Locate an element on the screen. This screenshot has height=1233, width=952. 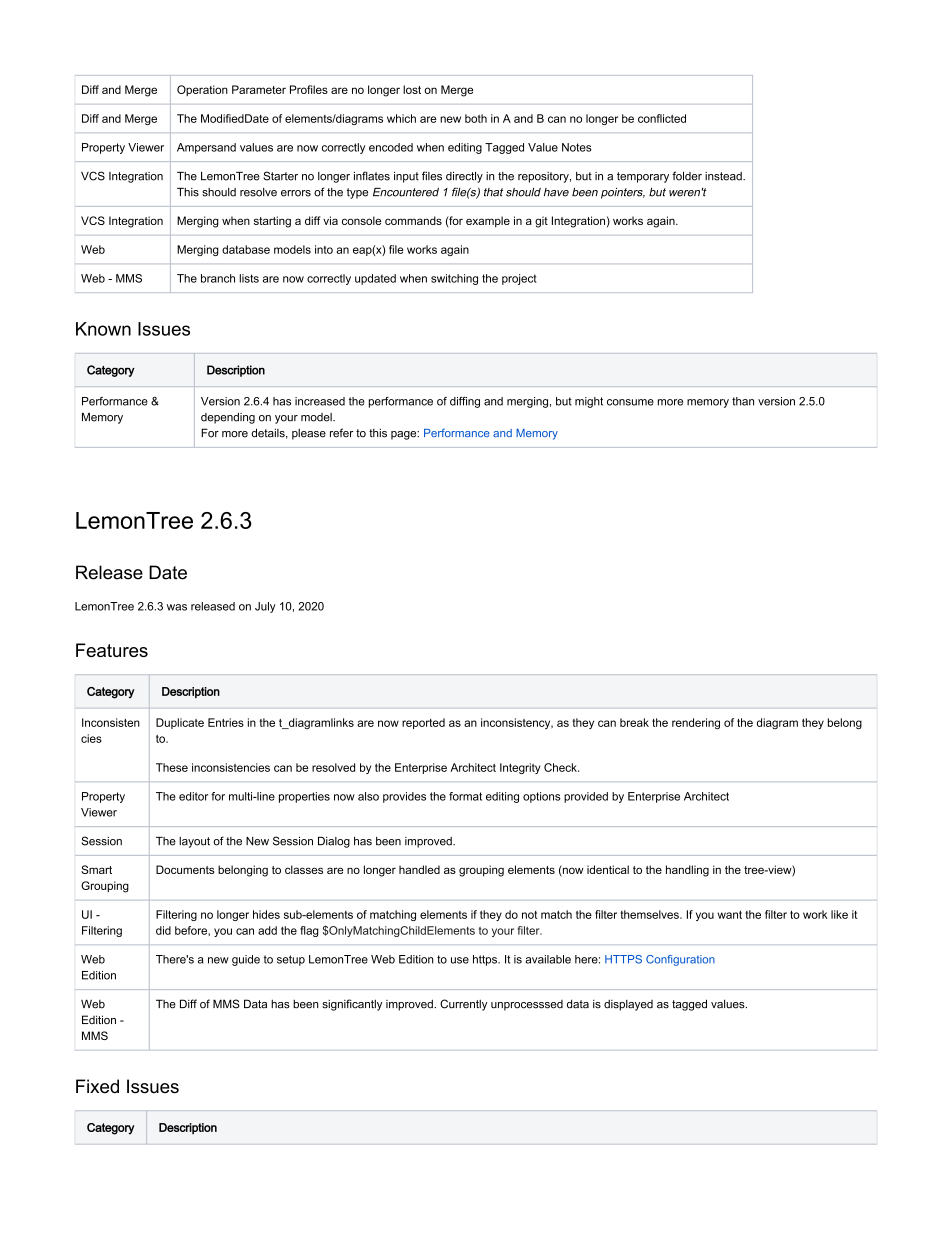
than is located at coordinates (743, 401).
